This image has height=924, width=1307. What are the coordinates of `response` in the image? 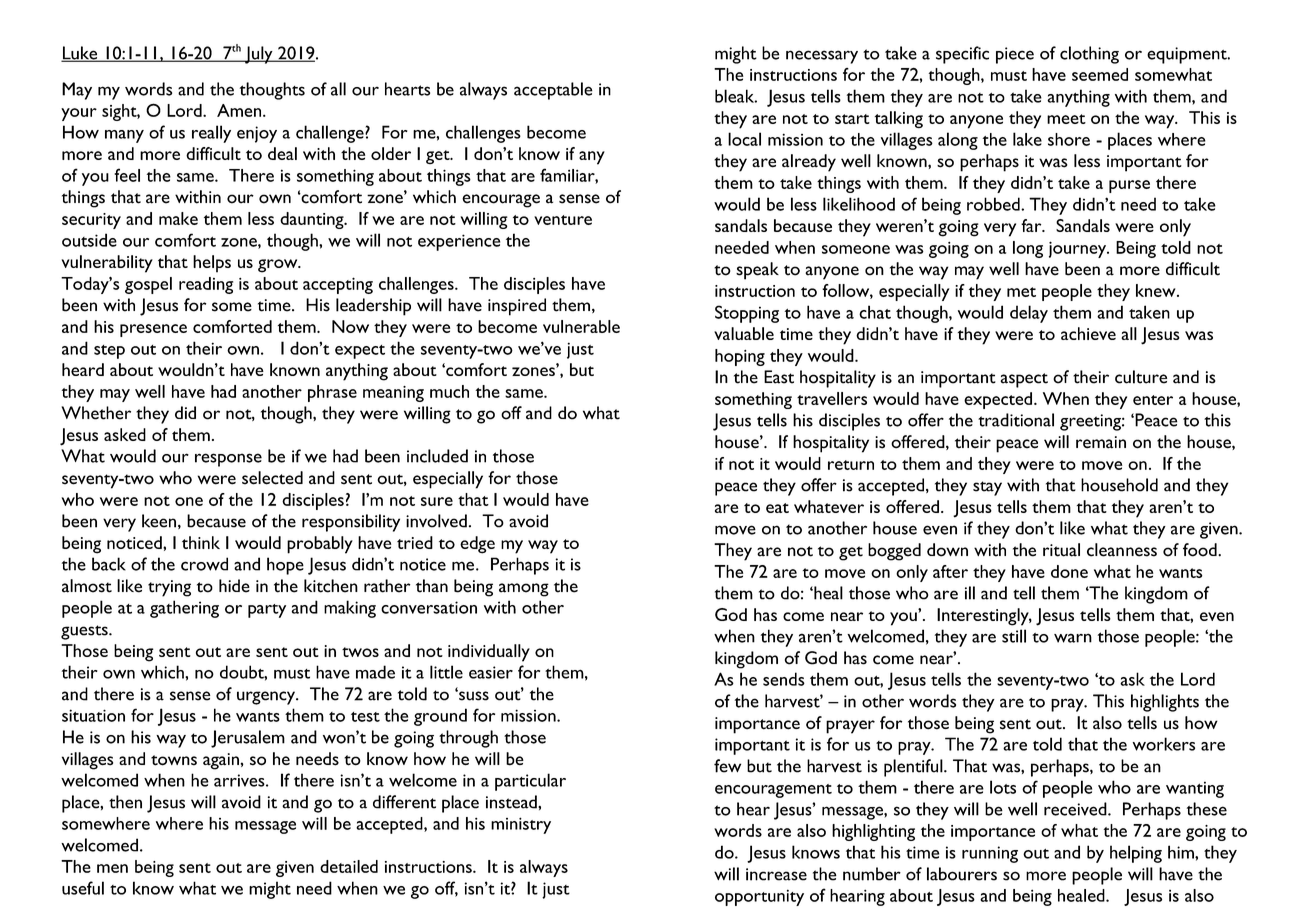 It's located at (228, 460).
